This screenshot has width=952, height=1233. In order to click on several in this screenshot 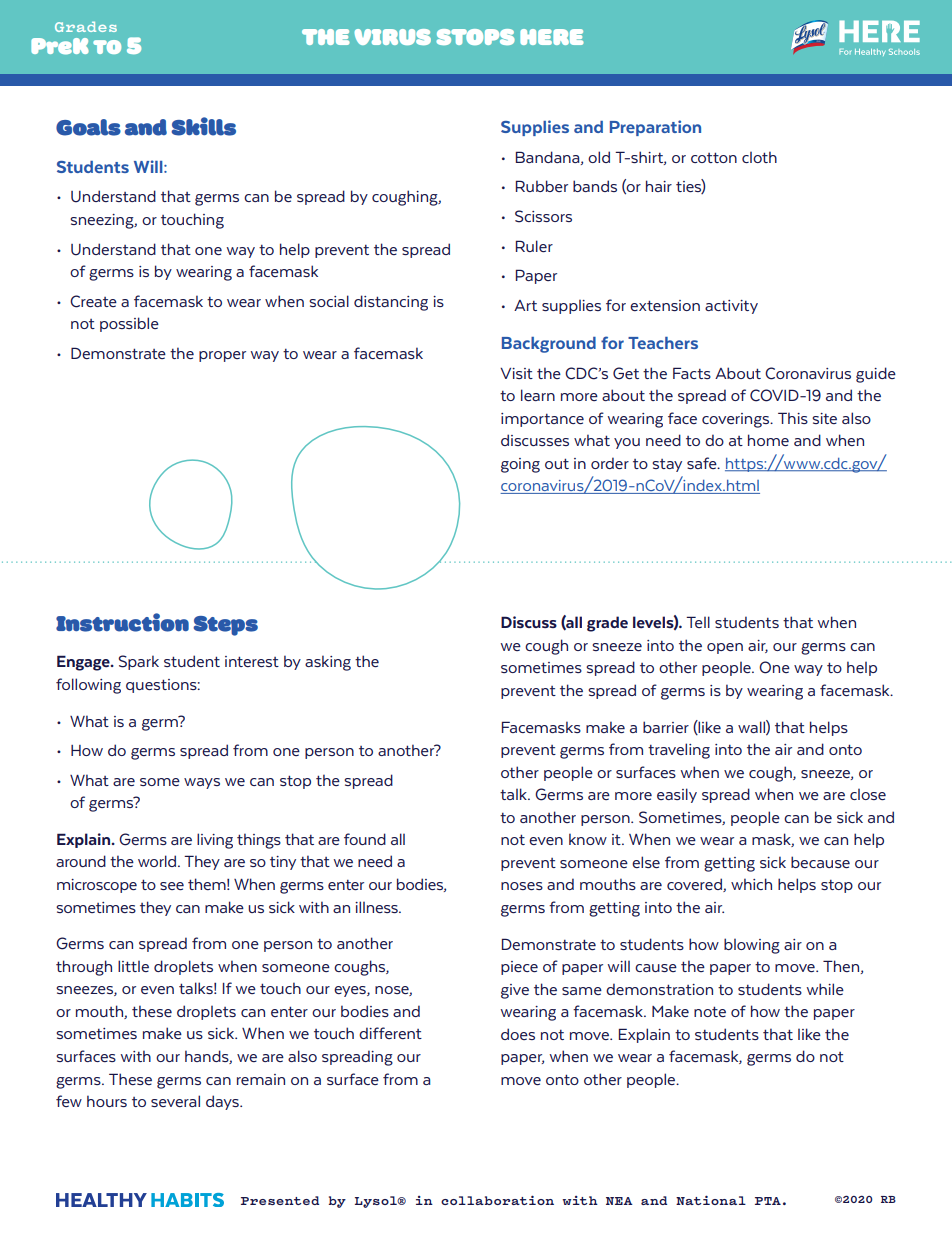, I will do `click(175, 1101)`.
